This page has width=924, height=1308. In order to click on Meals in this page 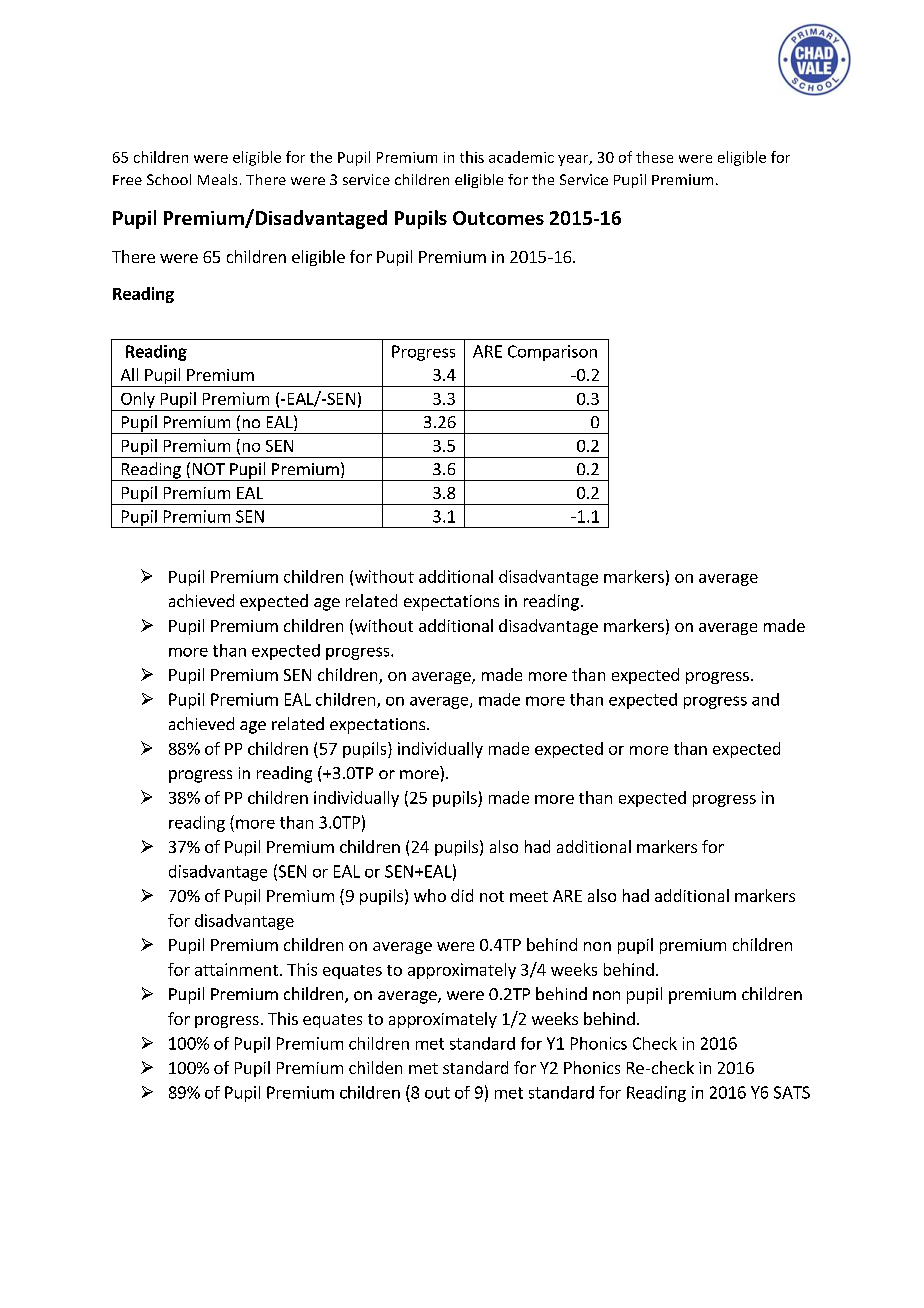, I will do `click(217, 179)`.
